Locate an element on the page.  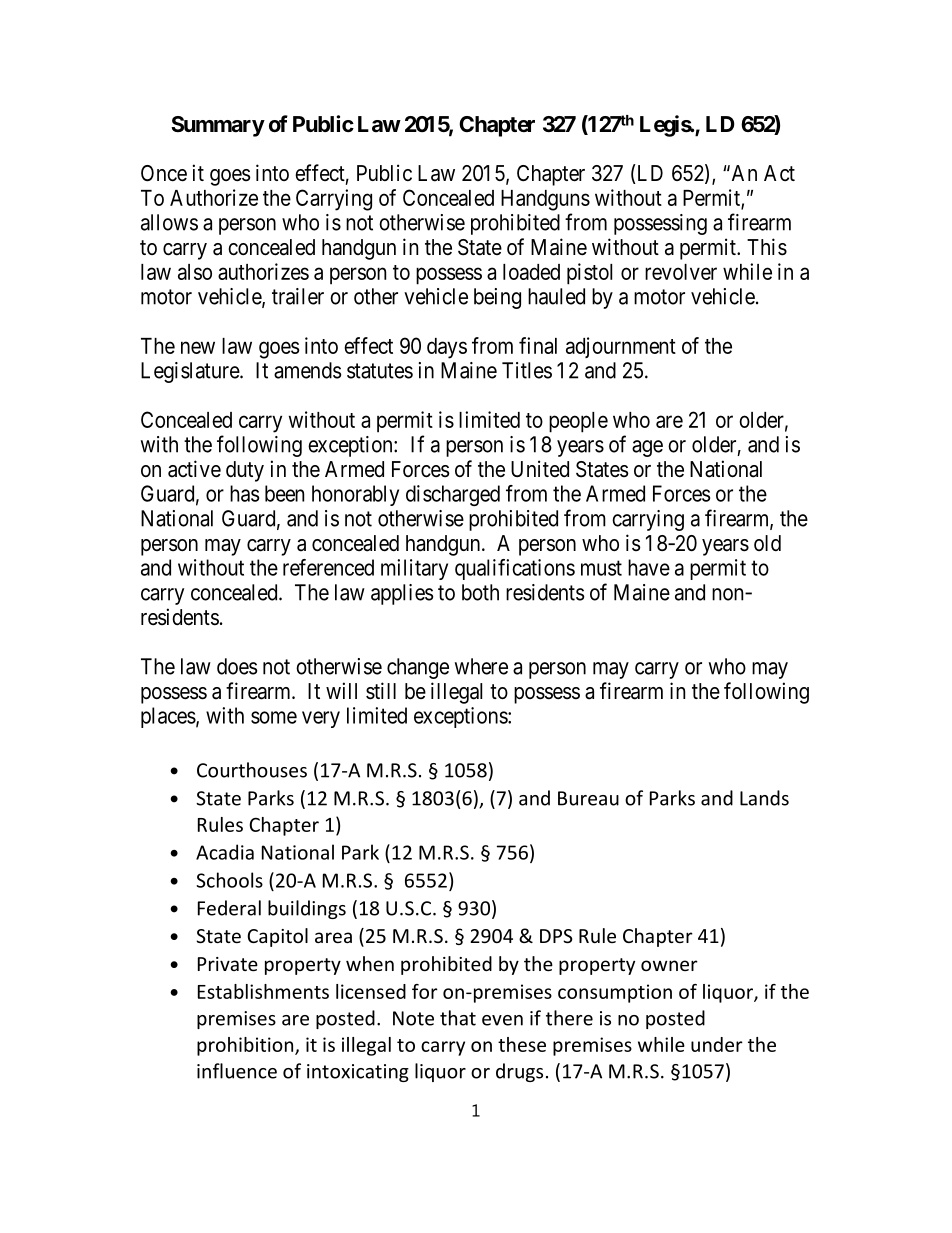
discharged is located at coordinates (453, 495).
